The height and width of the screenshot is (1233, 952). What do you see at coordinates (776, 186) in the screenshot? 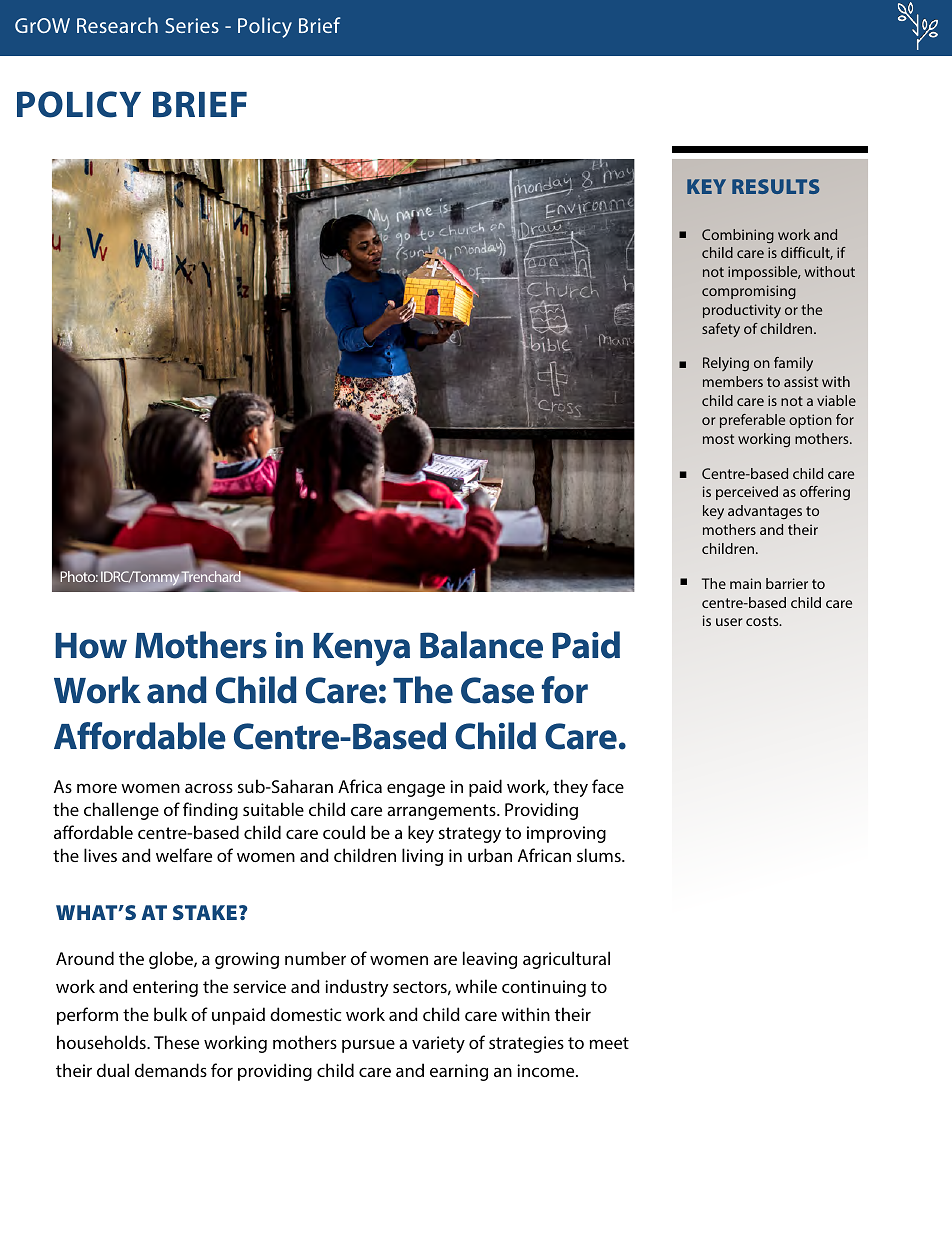
I see `RESULTS` at bounding box center [776, 186].
